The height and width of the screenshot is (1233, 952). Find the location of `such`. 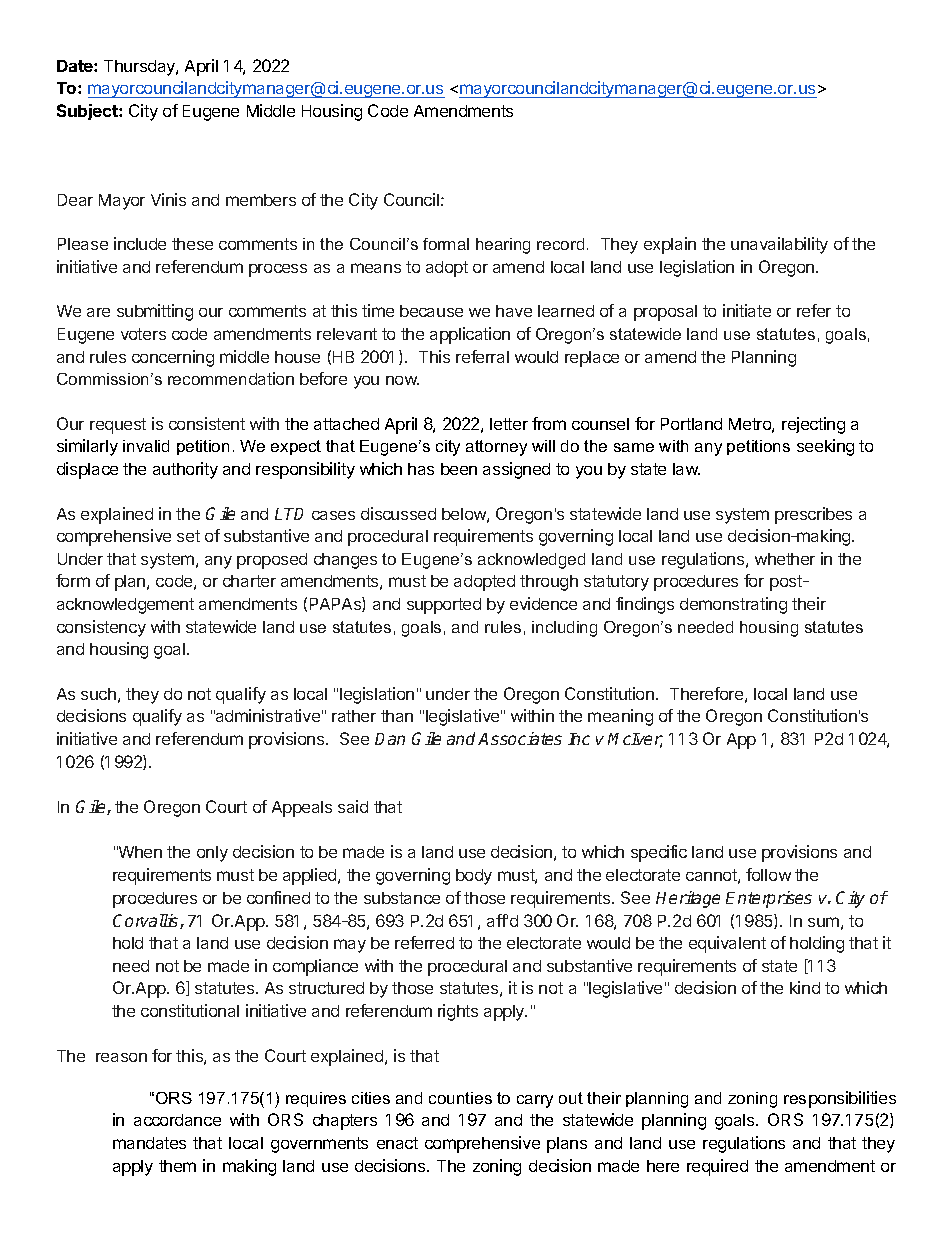

such is located at coordinates (98, 694).
